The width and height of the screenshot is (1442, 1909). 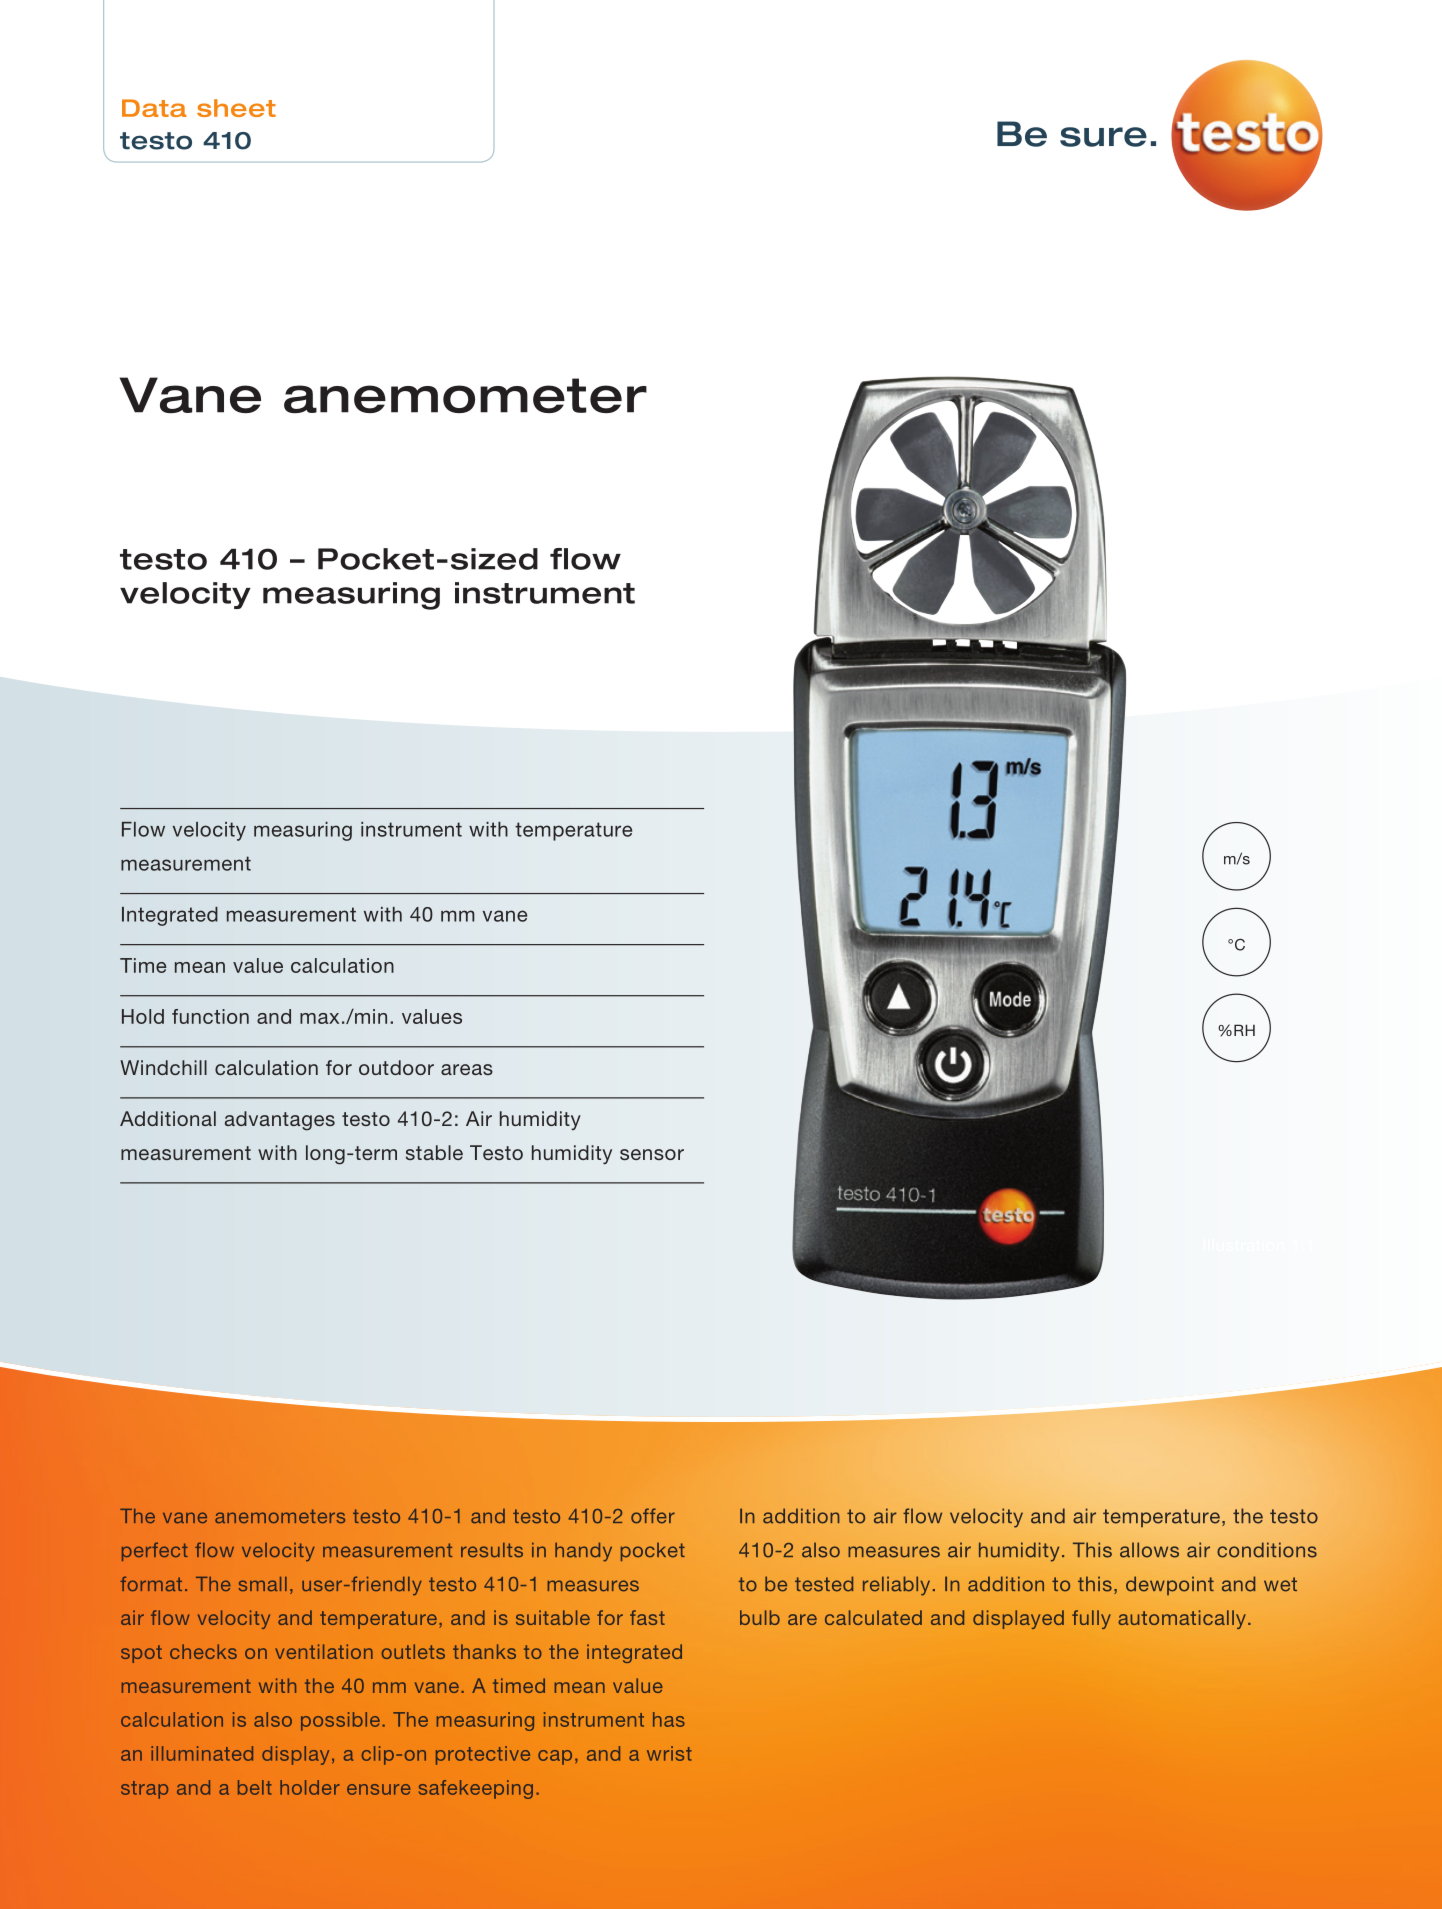 I want to click on outdoor, so click(x=396, y=1067).
